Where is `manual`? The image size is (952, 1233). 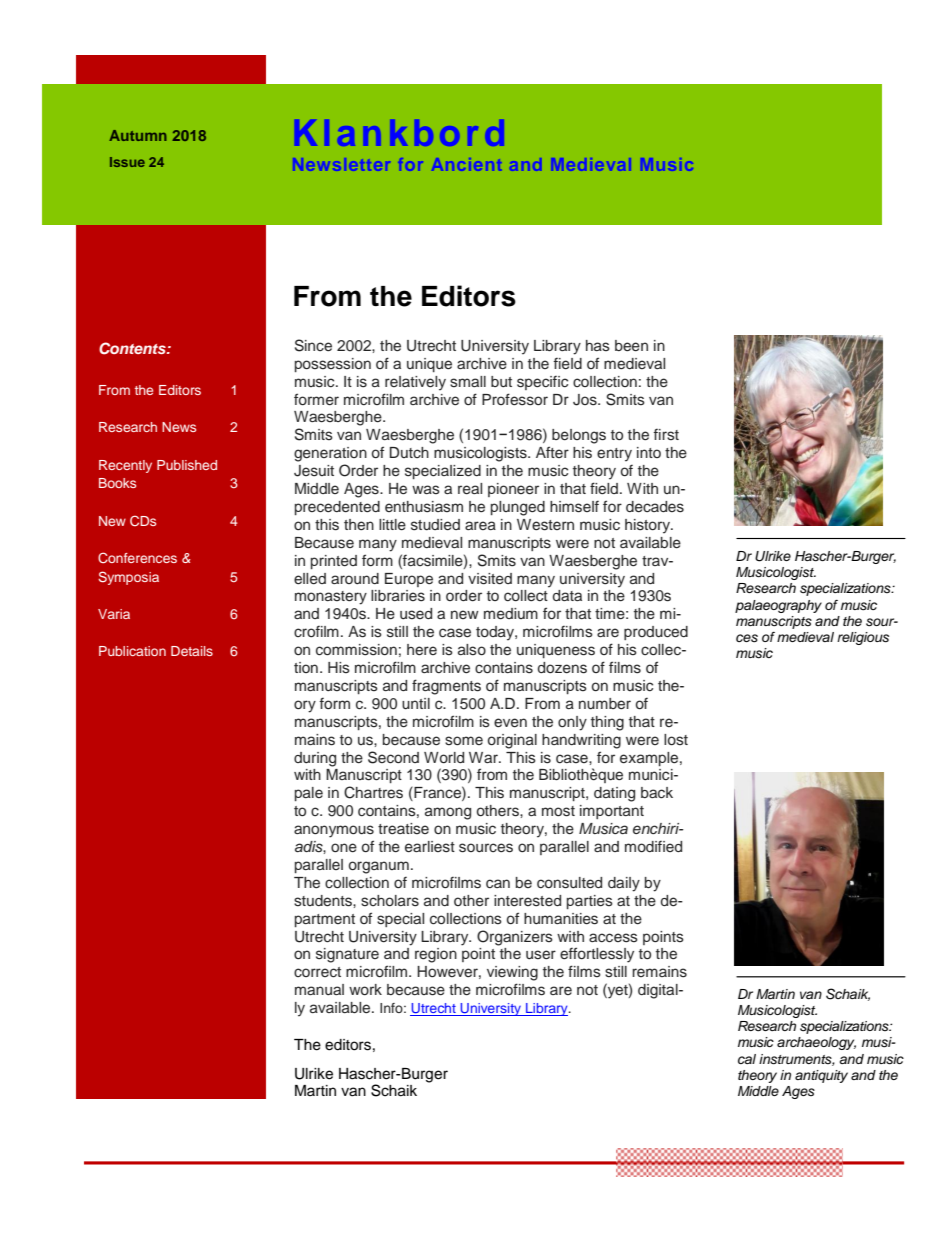
manual is located at coordinates (319, 989).
